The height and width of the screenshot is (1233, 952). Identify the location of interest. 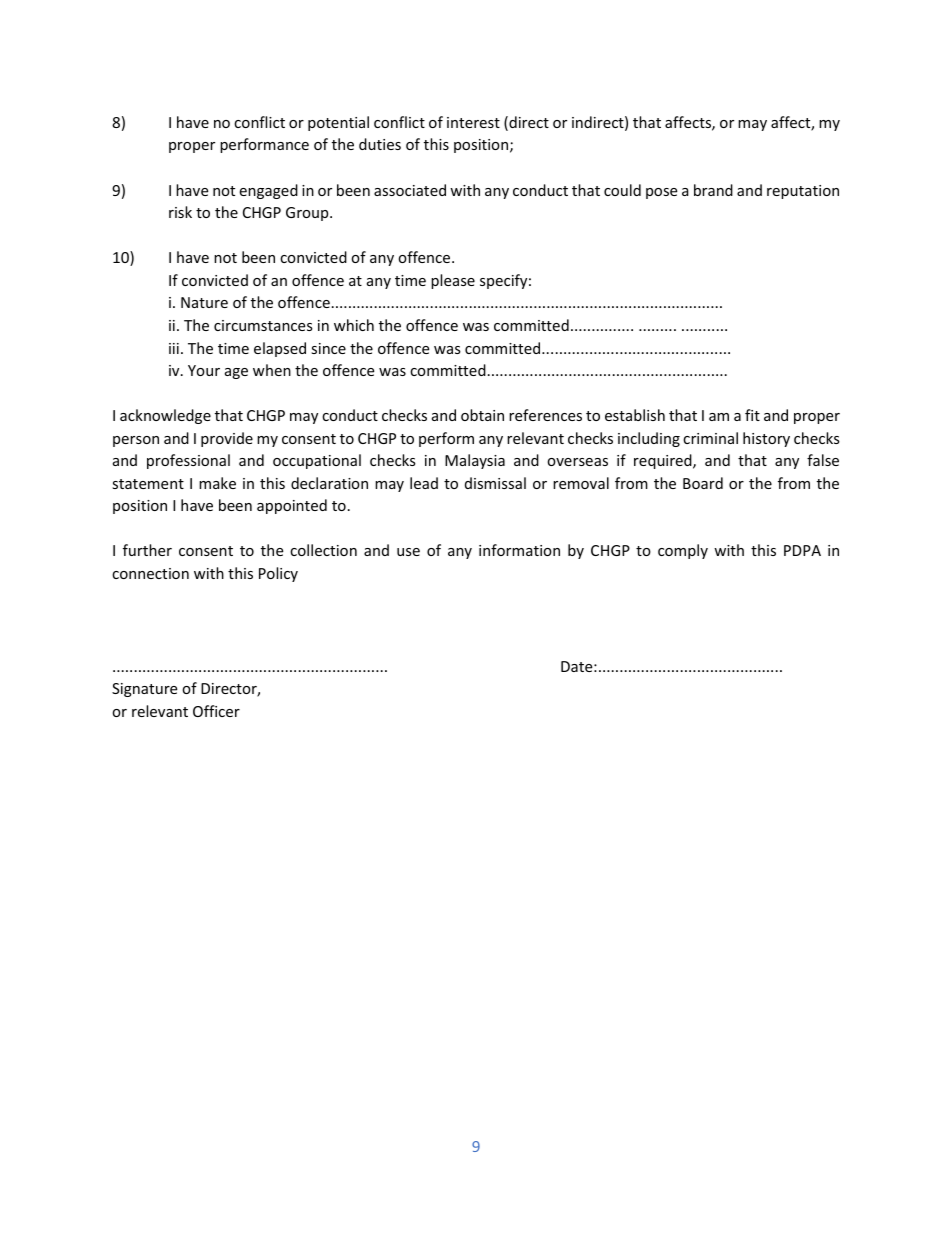
(473, 122).
